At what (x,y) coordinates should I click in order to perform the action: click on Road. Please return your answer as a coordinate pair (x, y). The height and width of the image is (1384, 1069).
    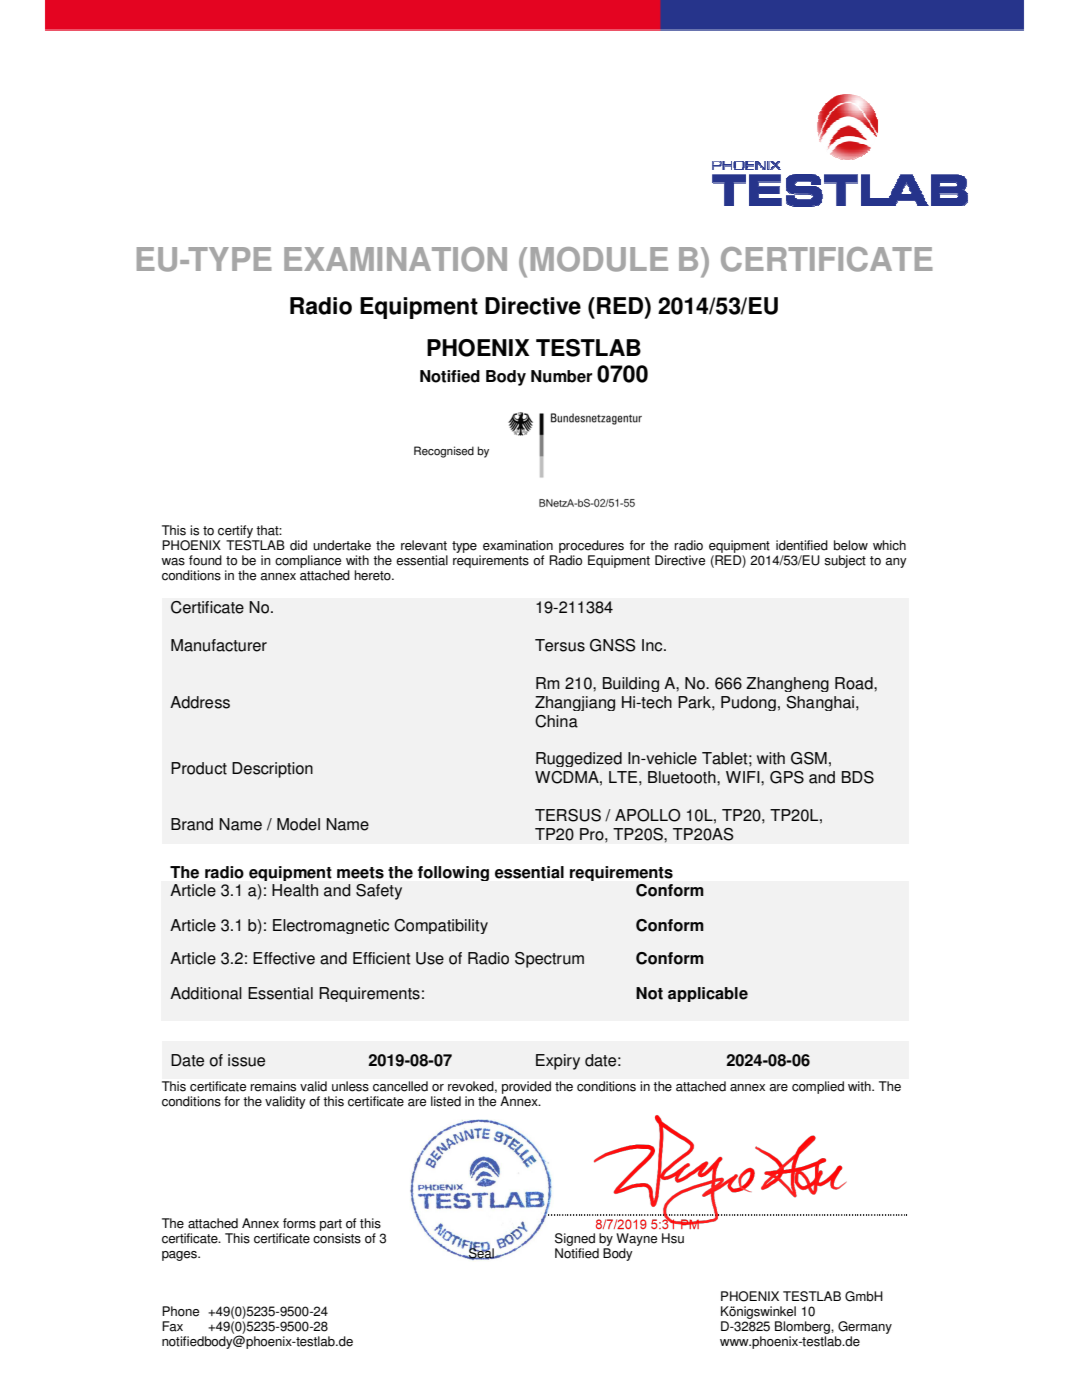
    Looking at the image, I should click on (855, 683).
